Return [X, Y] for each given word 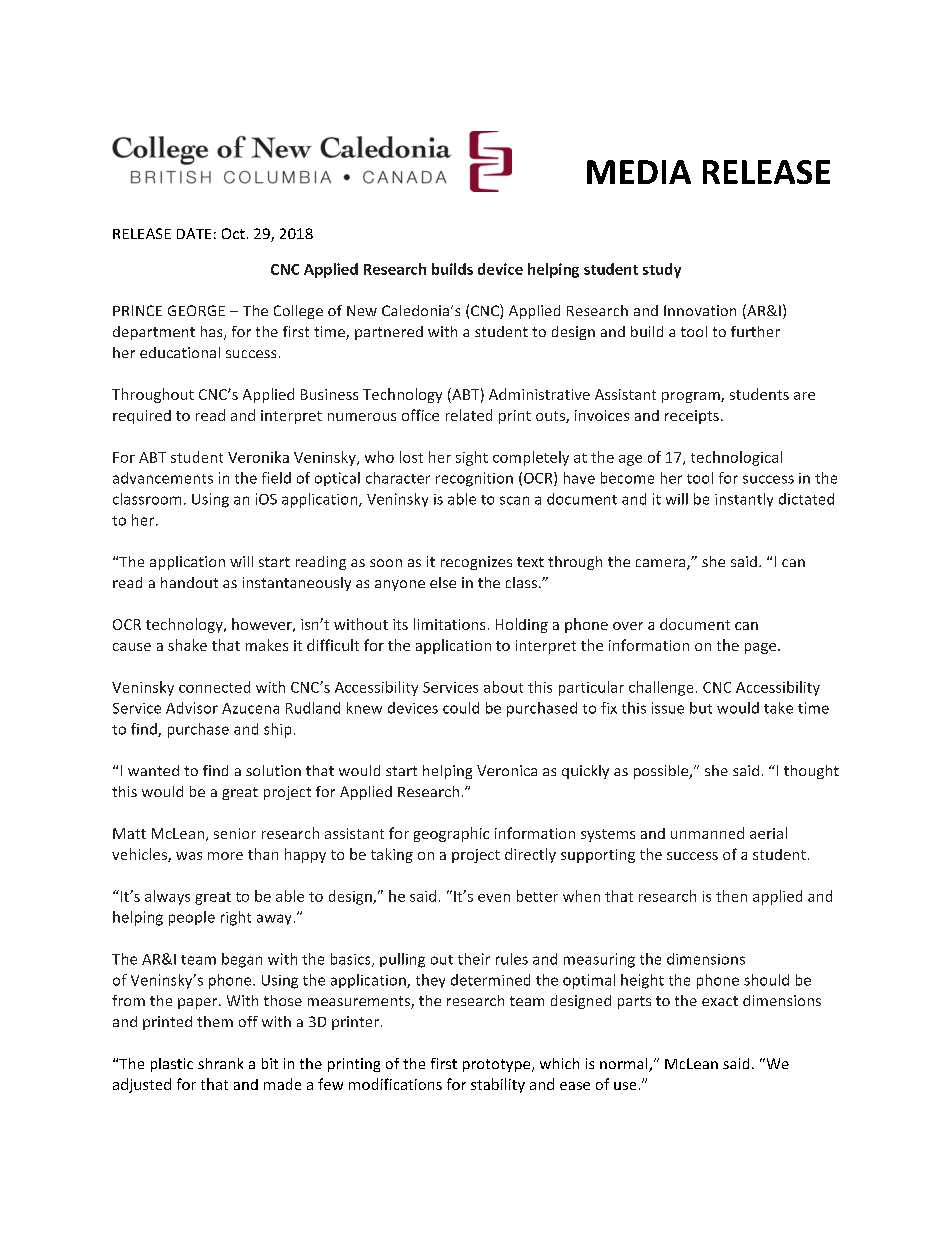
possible [662, 772]
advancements [163, 478]
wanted [153, 770]
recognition [474, 479]
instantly [744, 500]
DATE [194, 233]
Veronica [507, 770]
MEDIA [639, 172]
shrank [220, 1063]
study [662, 270]
